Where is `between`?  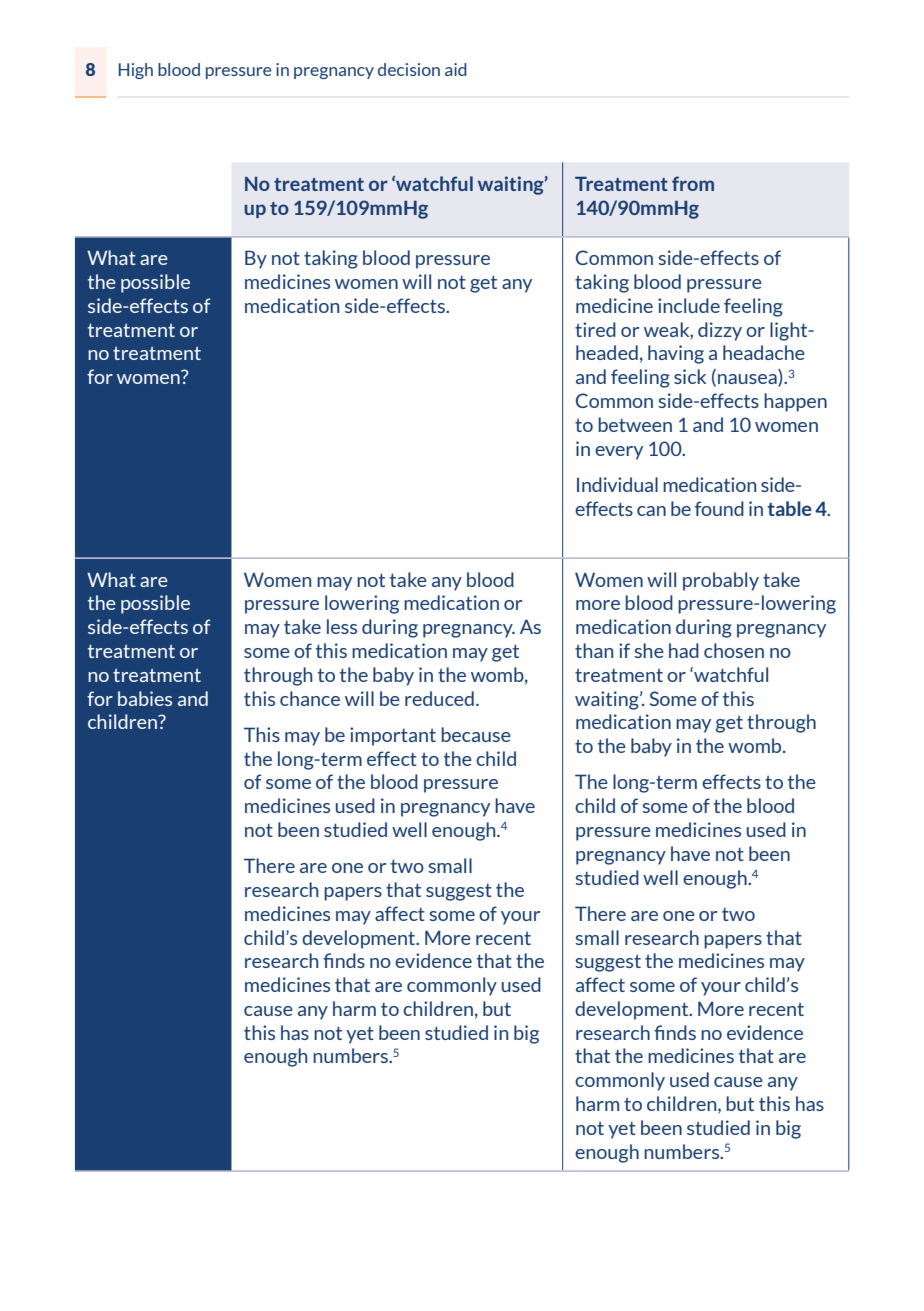 between is located at coordinates (635, 424).
